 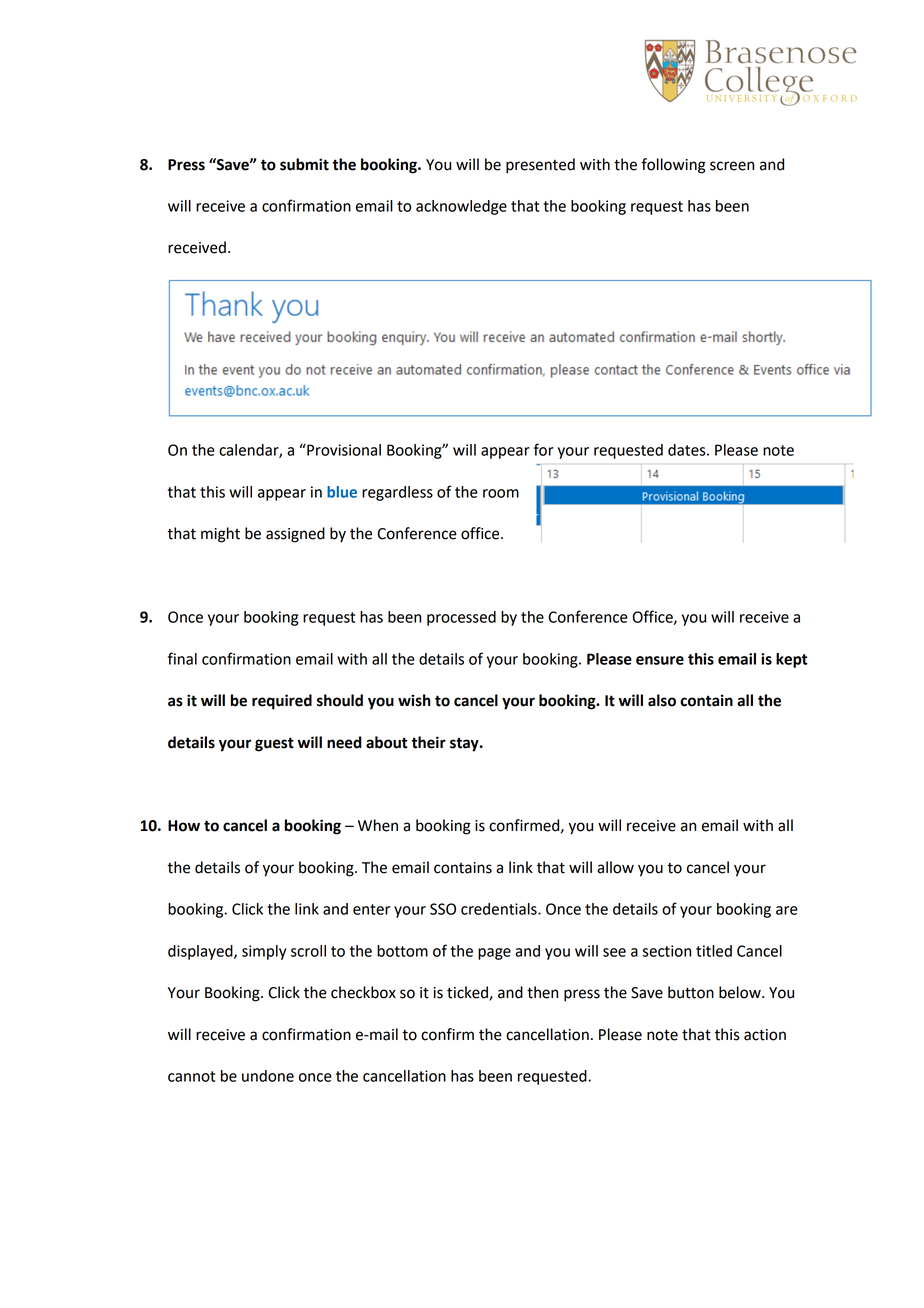 I want to click on submit, so click(x=304, y=164).
